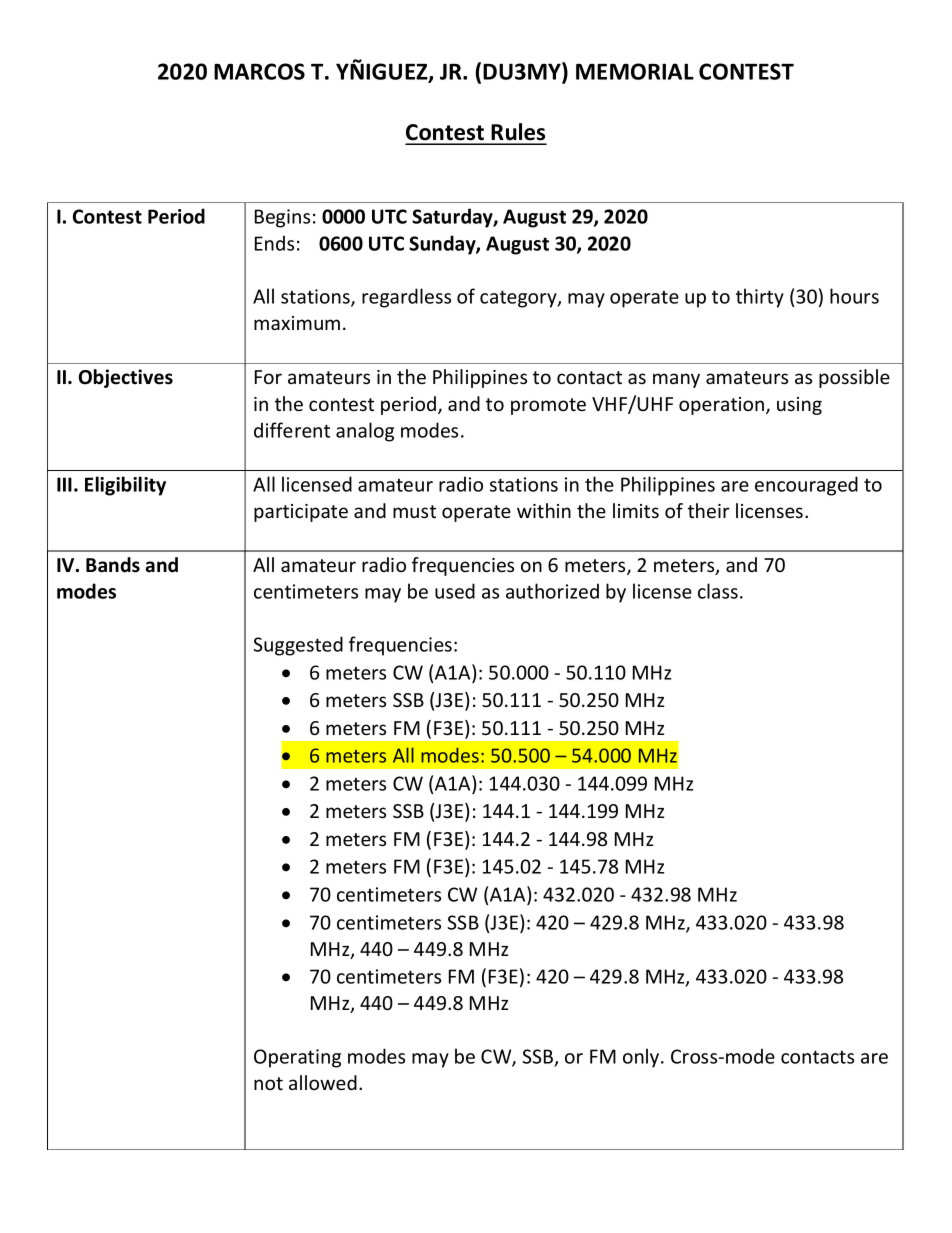 The width and height of the page is (952, 1233). What do you see at coordinates (268, 1083) in the page?
I see `not` at bounding box center [268, 1083].
